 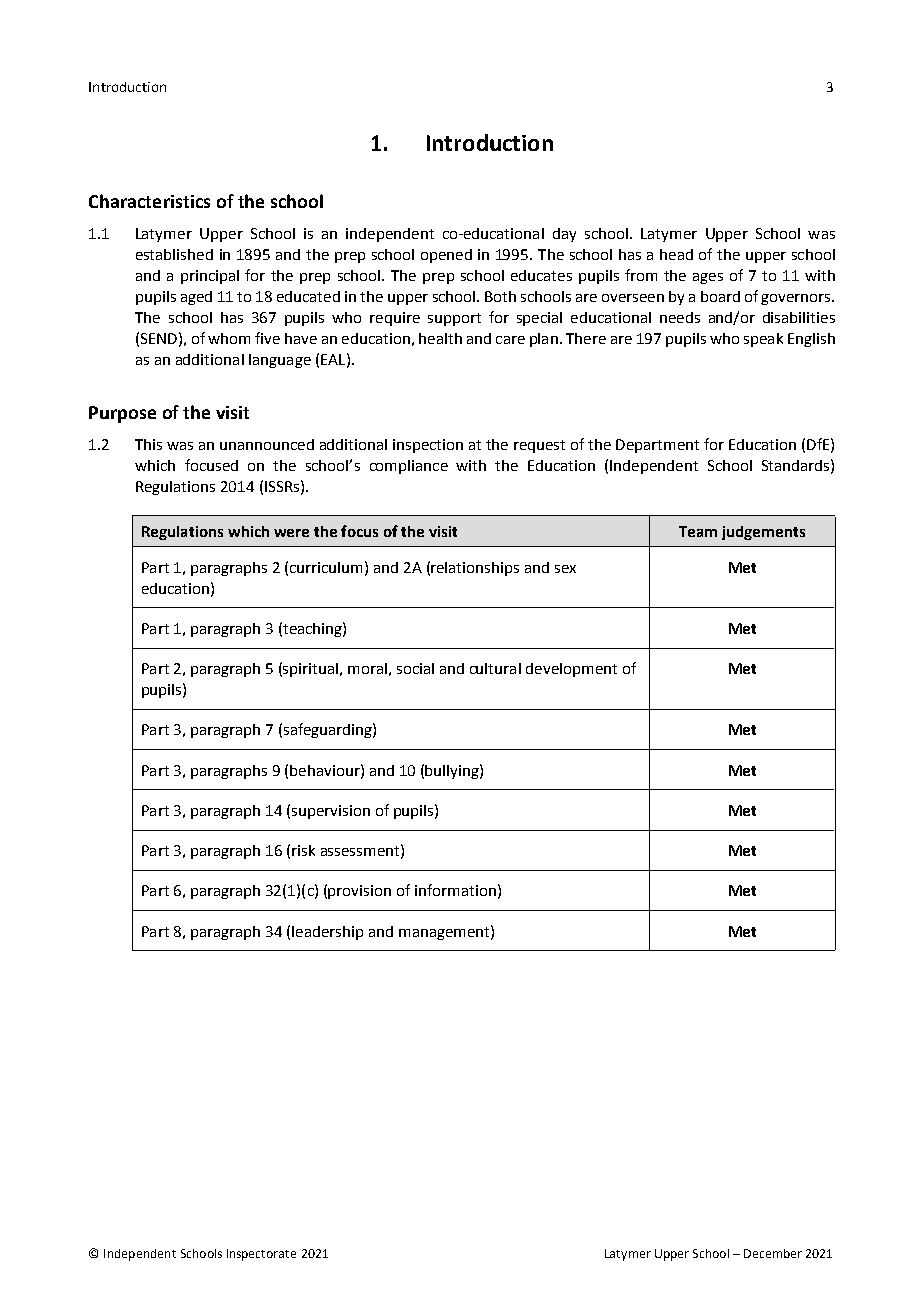 I want to click on information, so click(x=455, y=890).
